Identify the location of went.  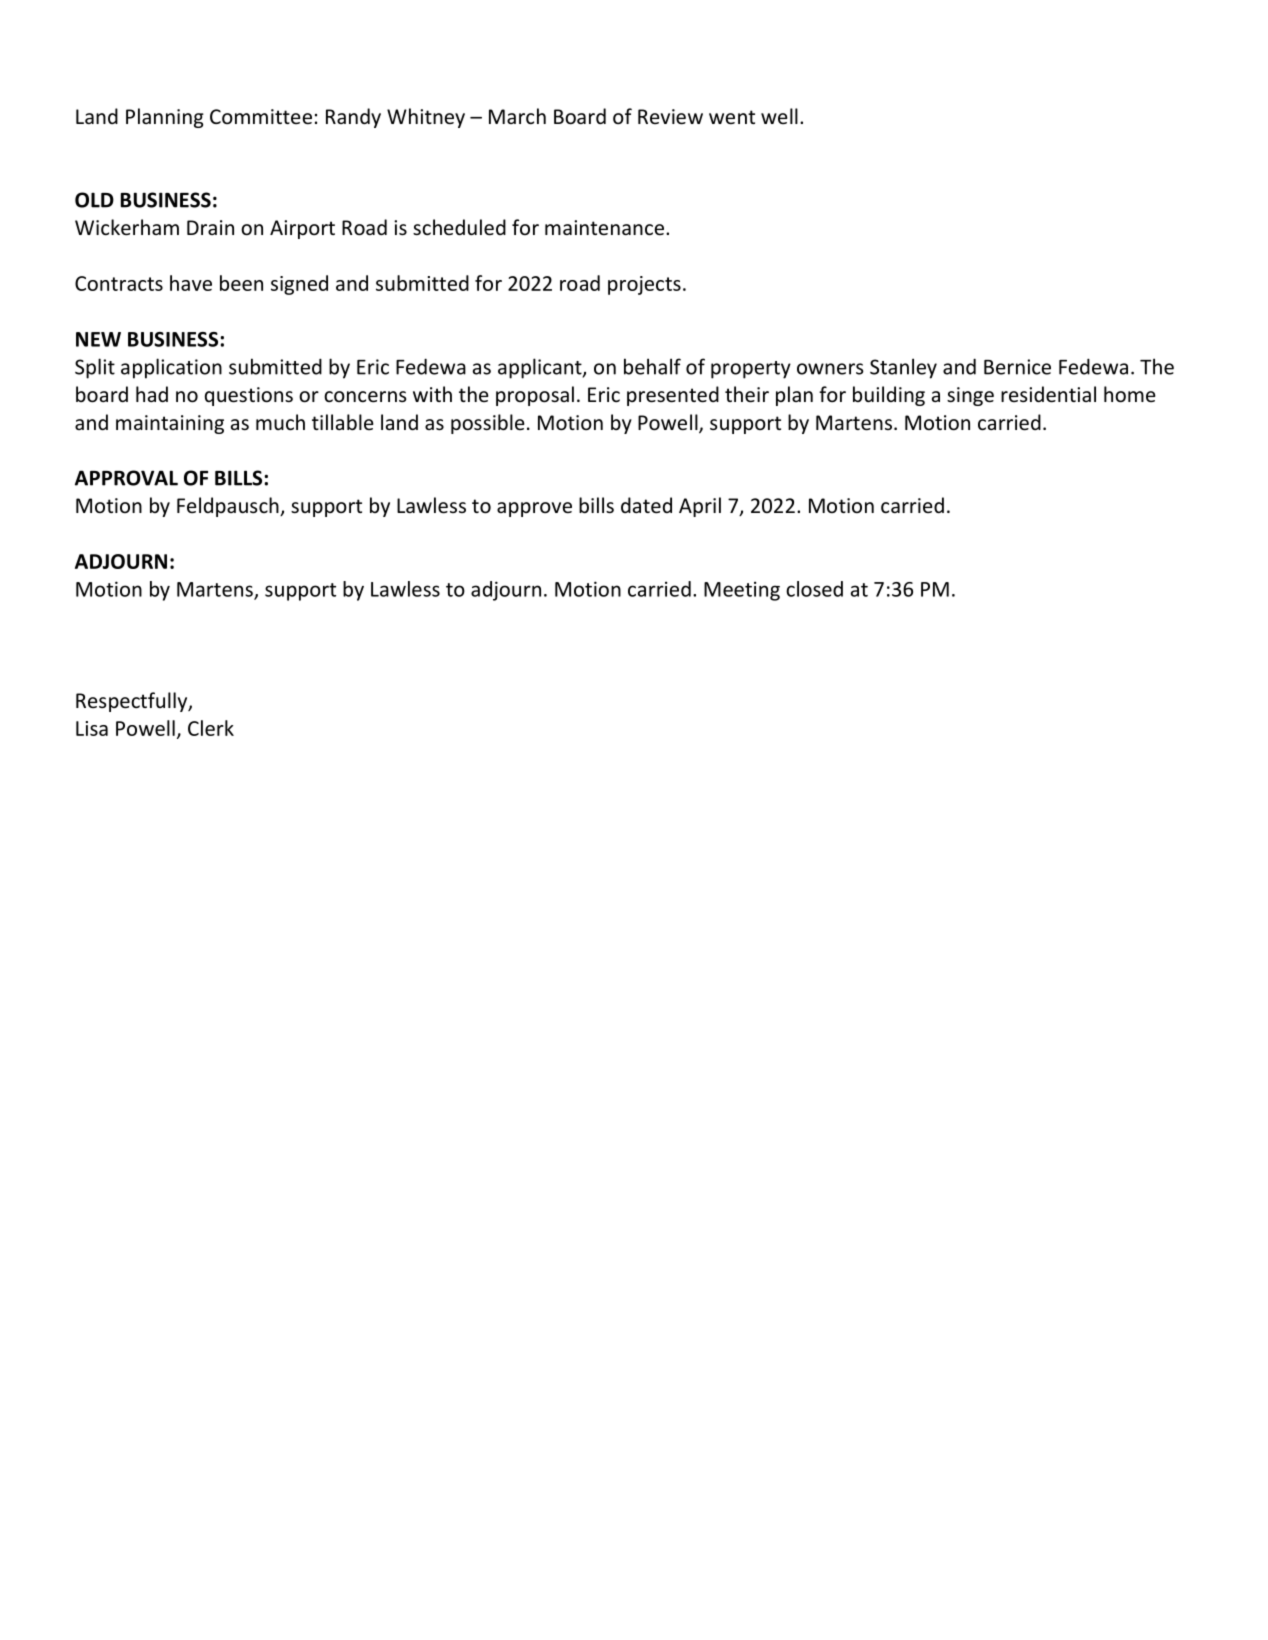
(732, 117).
